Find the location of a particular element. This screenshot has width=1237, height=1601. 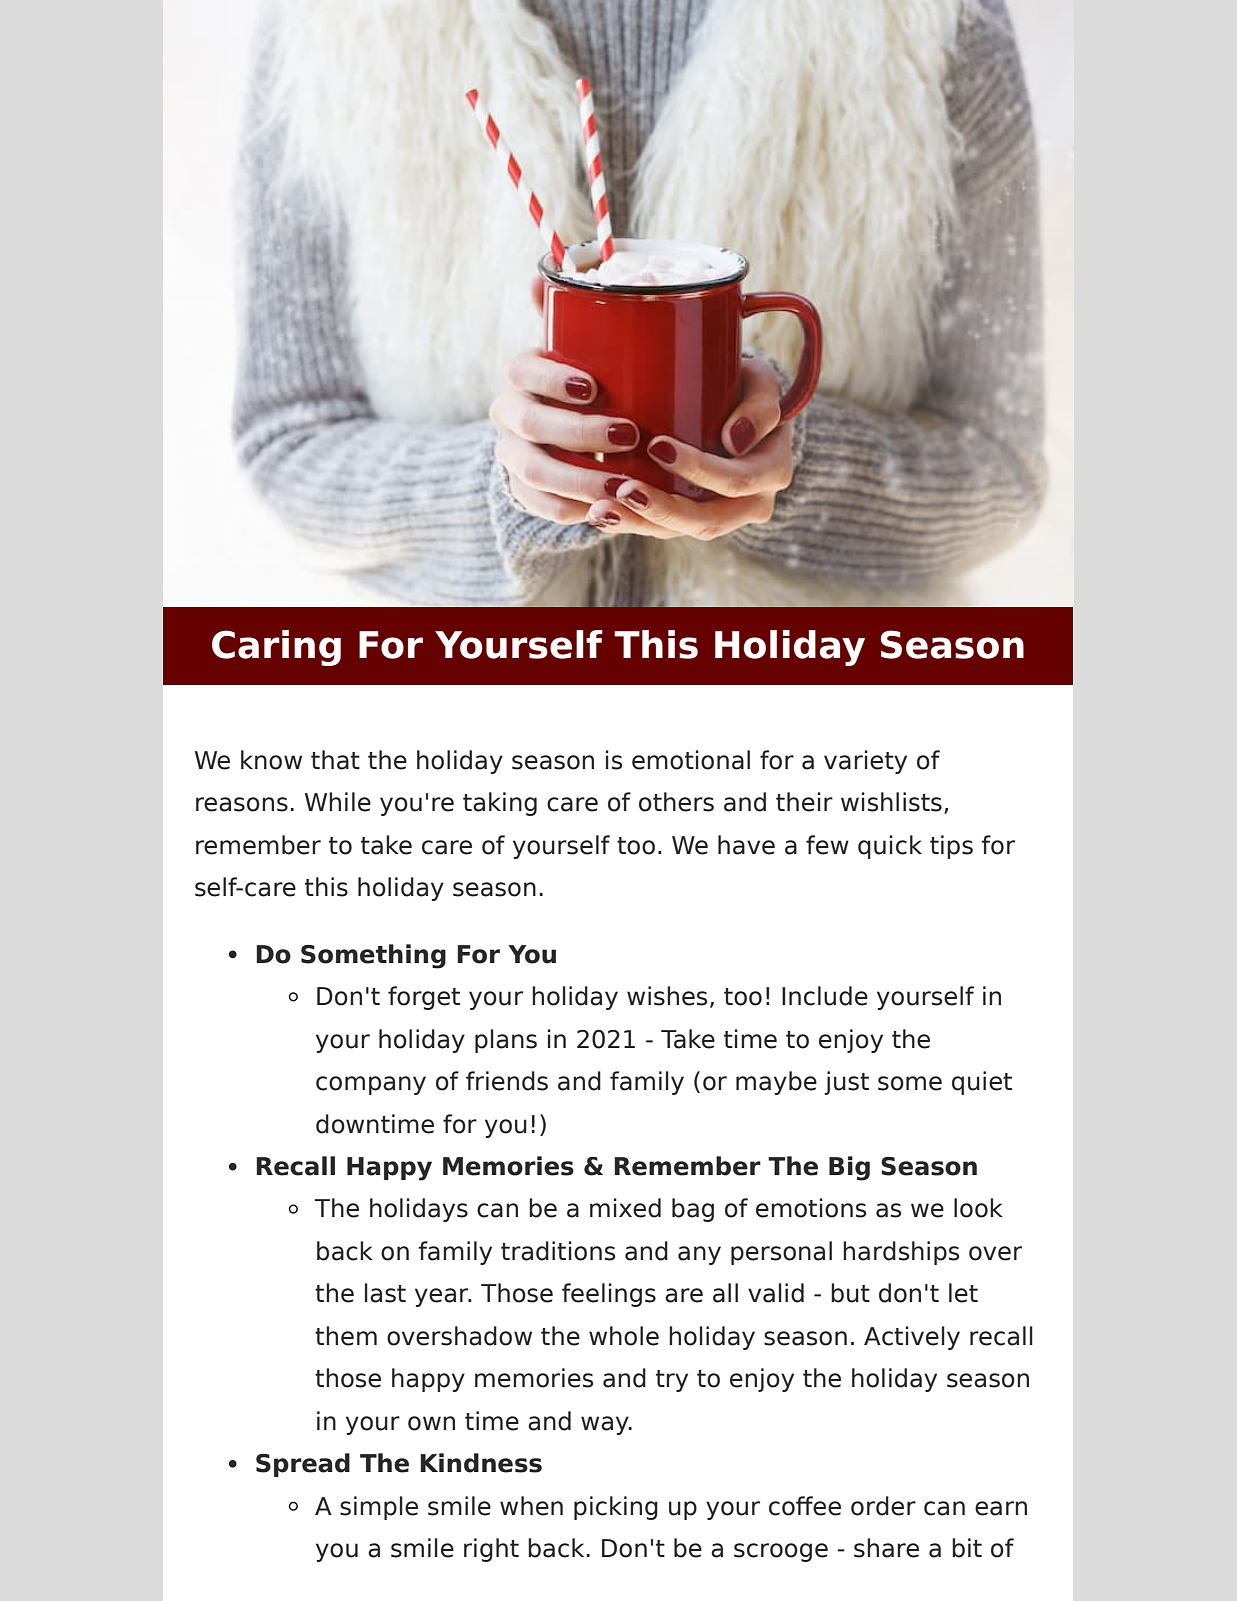

Include is located at coordinates (825, 996).
